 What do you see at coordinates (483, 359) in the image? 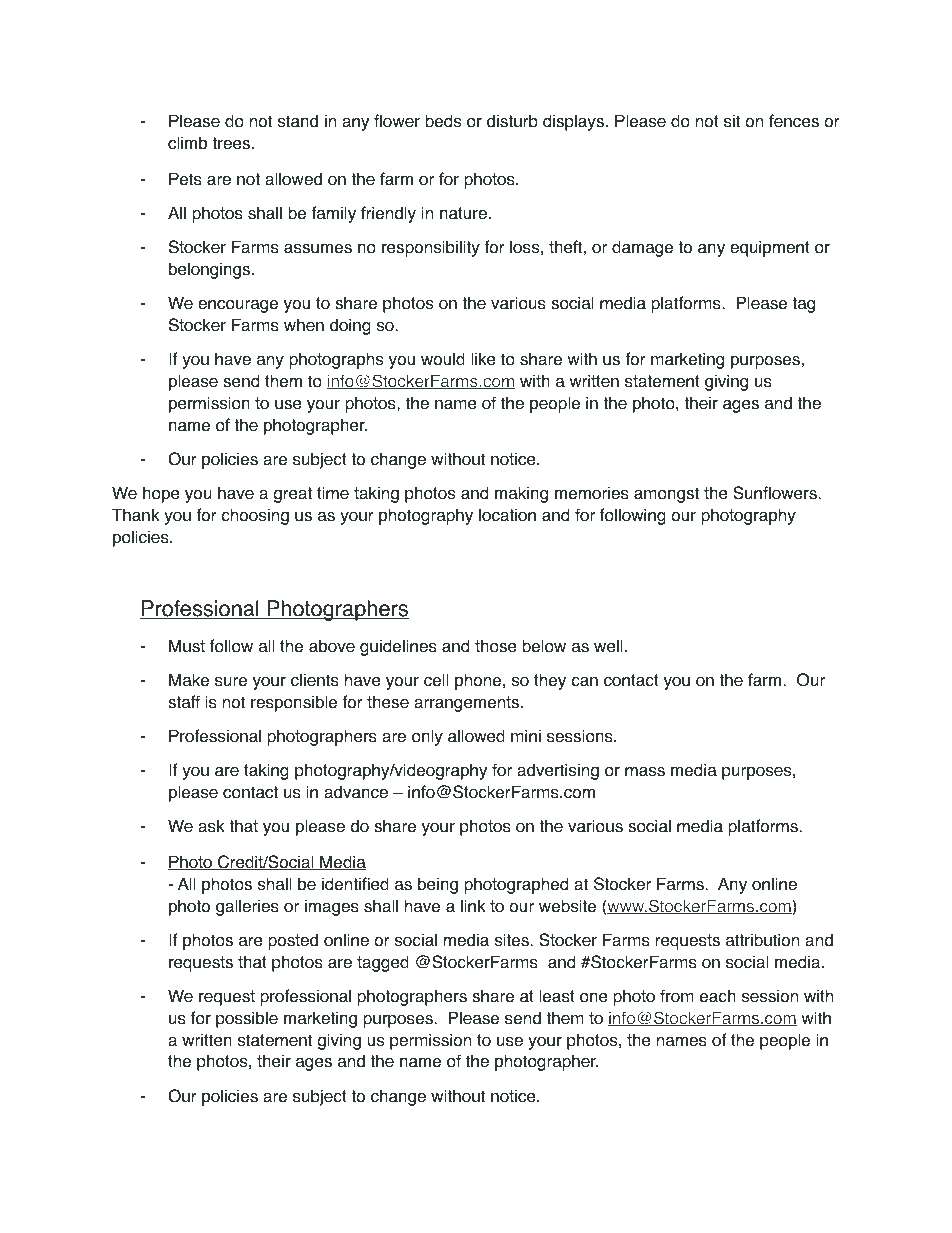
I see `like` at bounding box center [483, 359].
